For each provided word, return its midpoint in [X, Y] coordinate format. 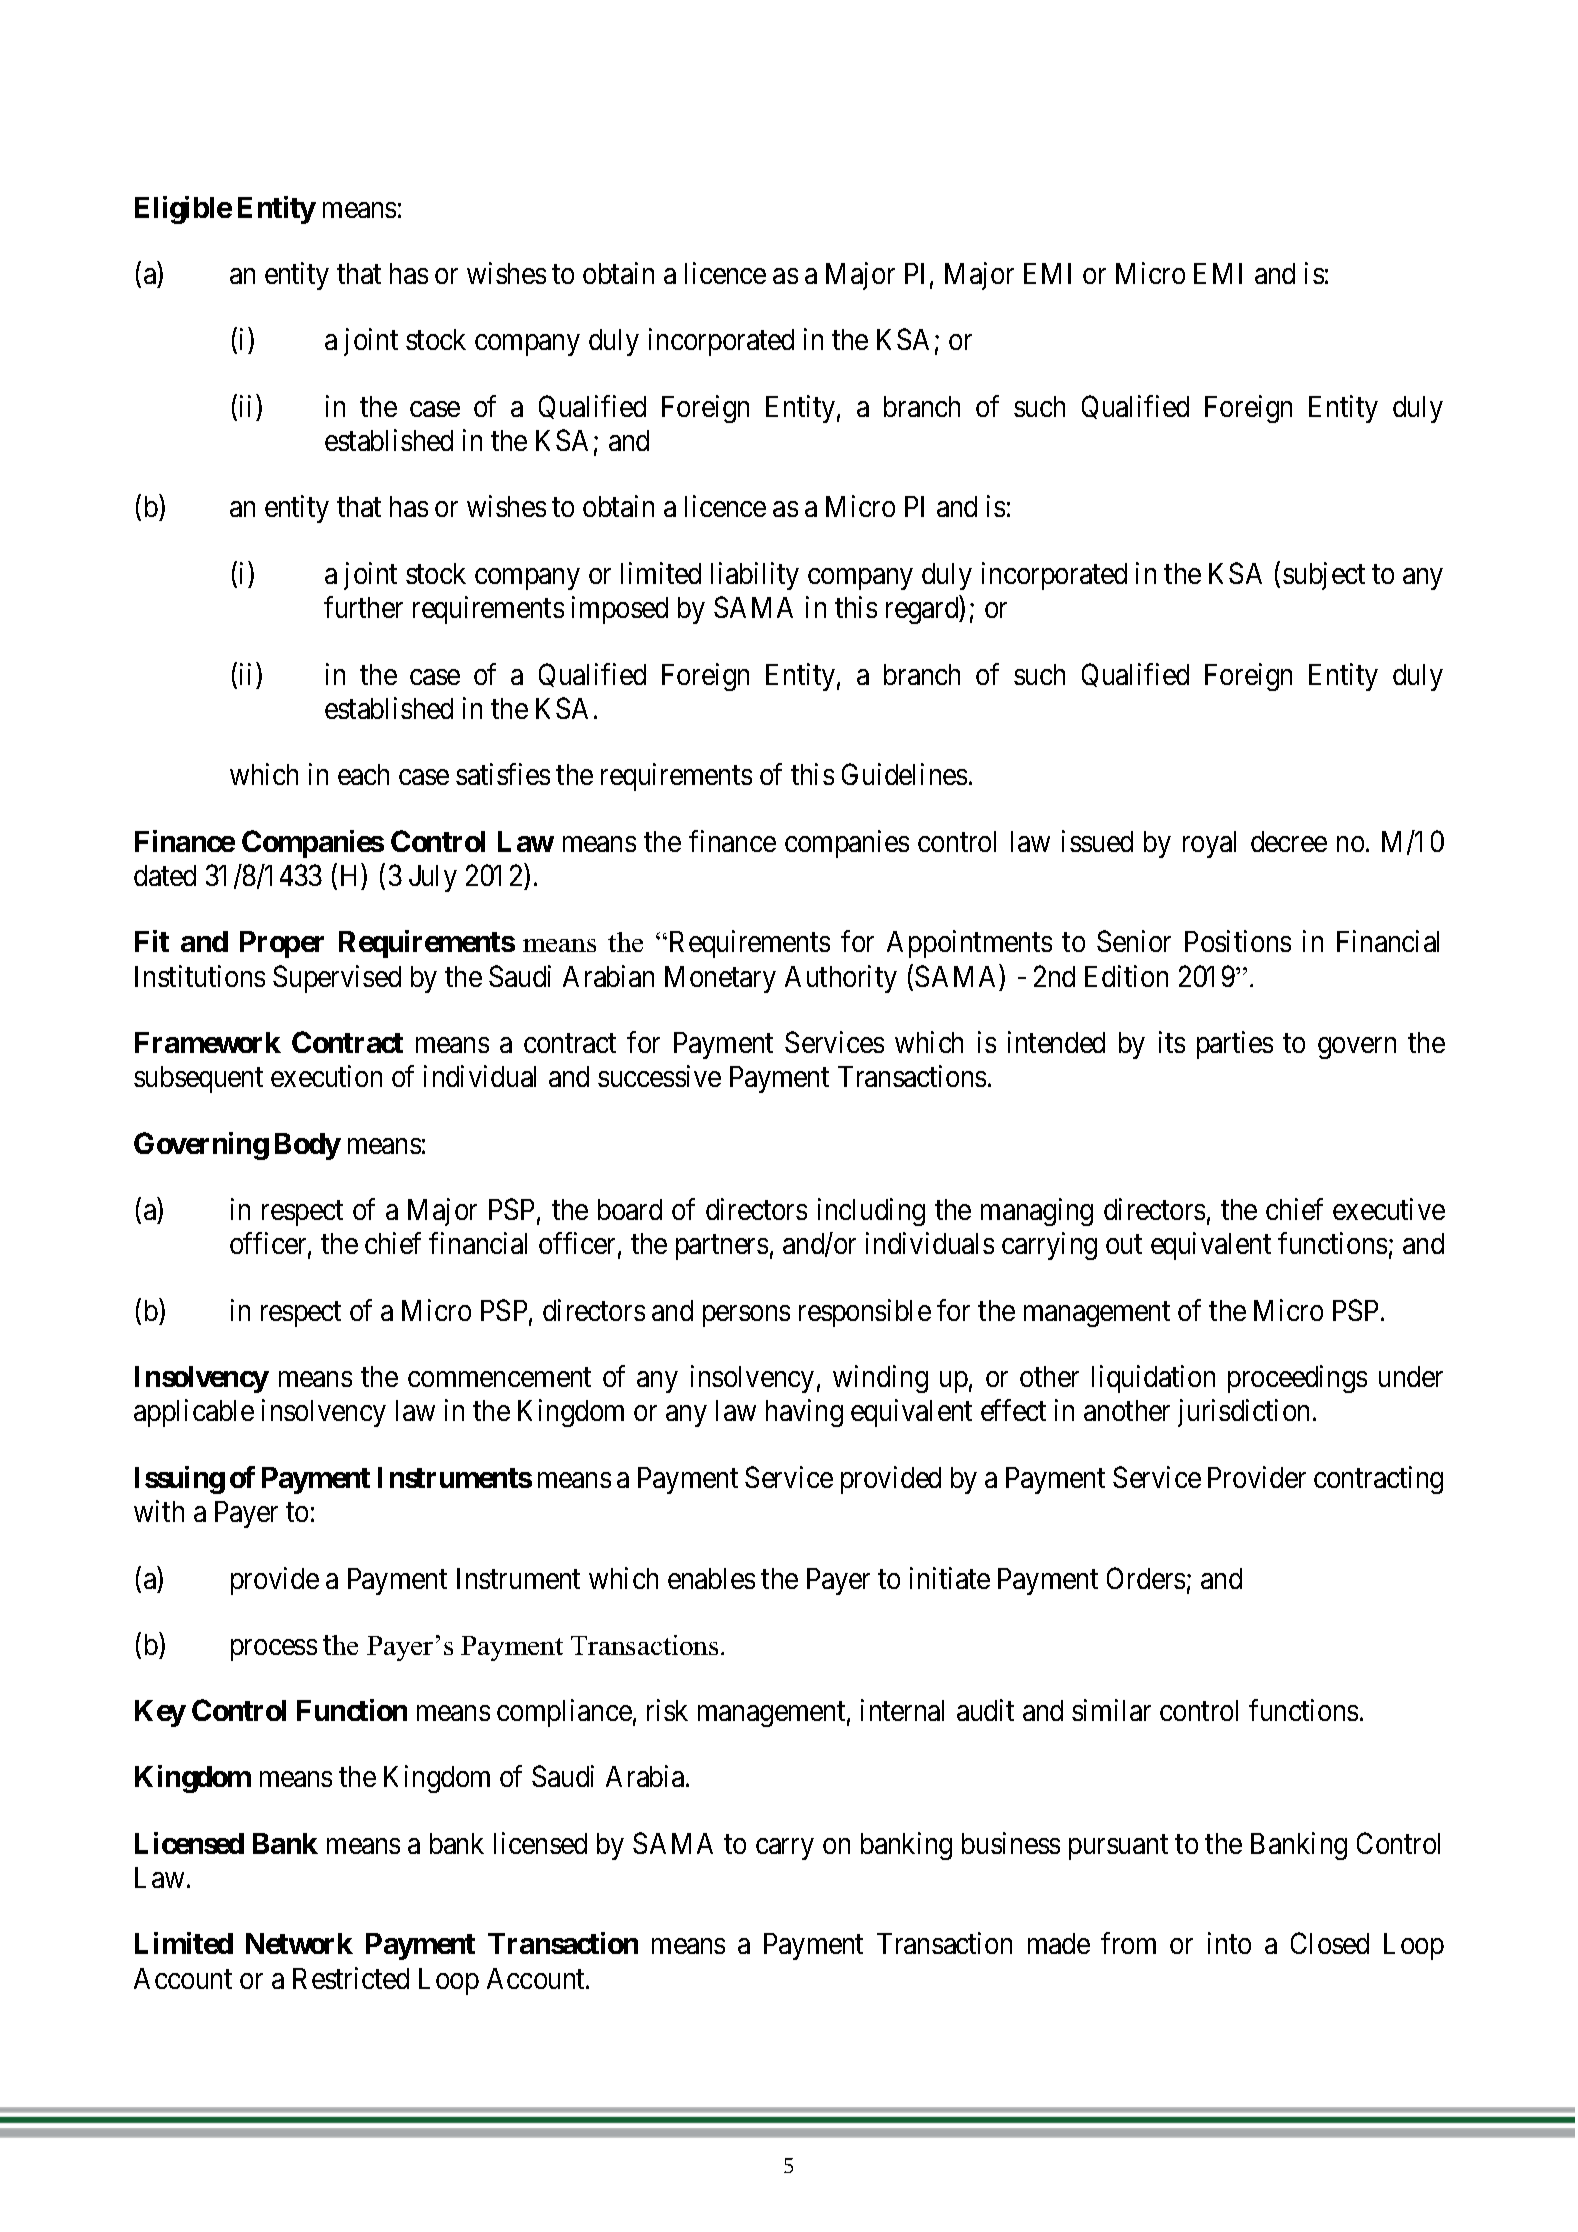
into [1229, 1943]
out [1124, 1244]
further [363, 607]
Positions [1238, 941]
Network [299, 1943]
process [274, 1650]
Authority [841, 979]
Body [308, 1146]
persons [746, 1316]
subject [1324, 576]
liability [755, 576]
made [1059, 1943]
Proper [282, 944]
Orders [1146, 1578]
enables [711, 1578]
